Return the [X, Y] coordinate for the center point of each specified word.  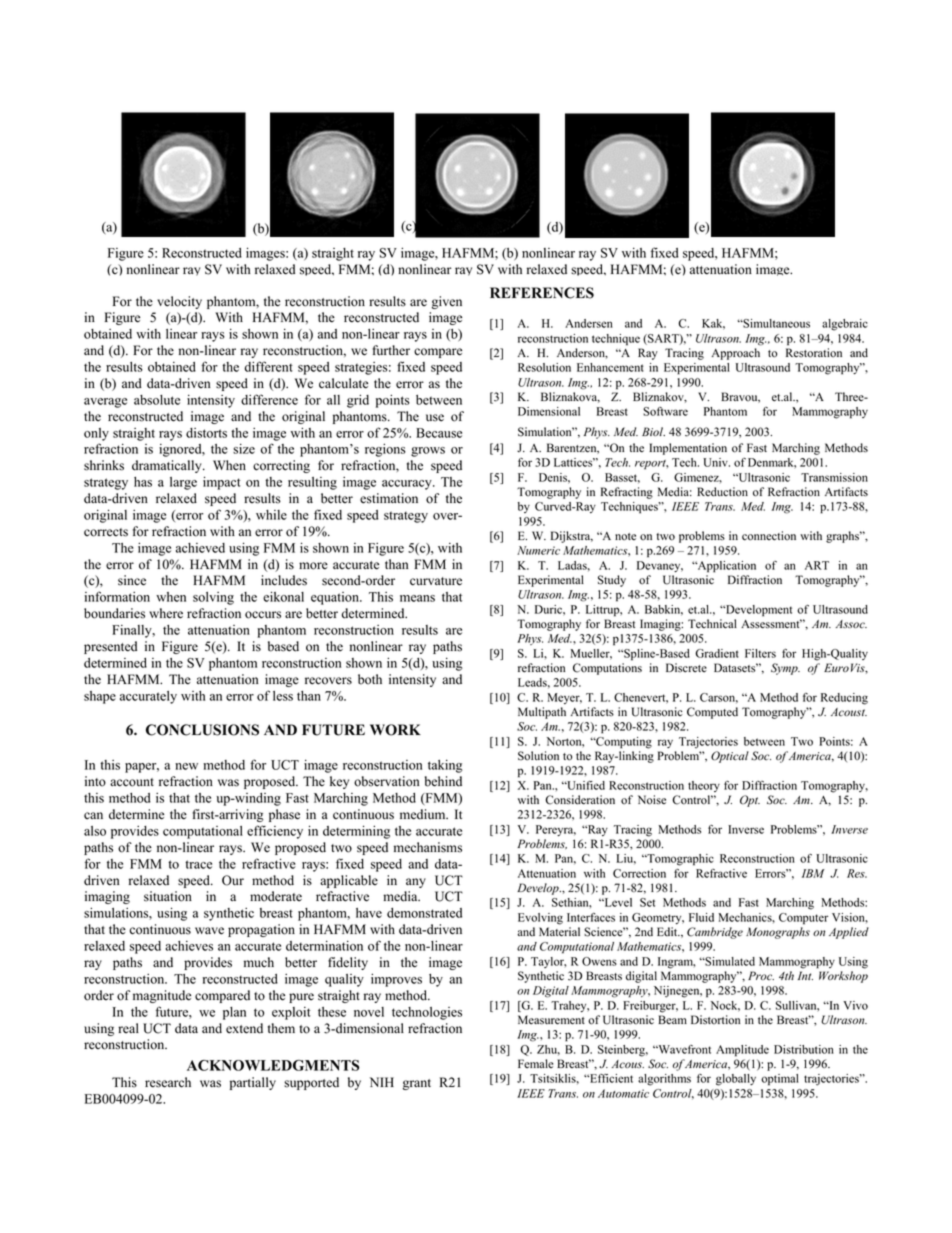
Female [535, 1064]
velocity [179, 302]
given [447, 302]
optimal [780, 1080]
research [168, 1082]
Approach [736, 354]
